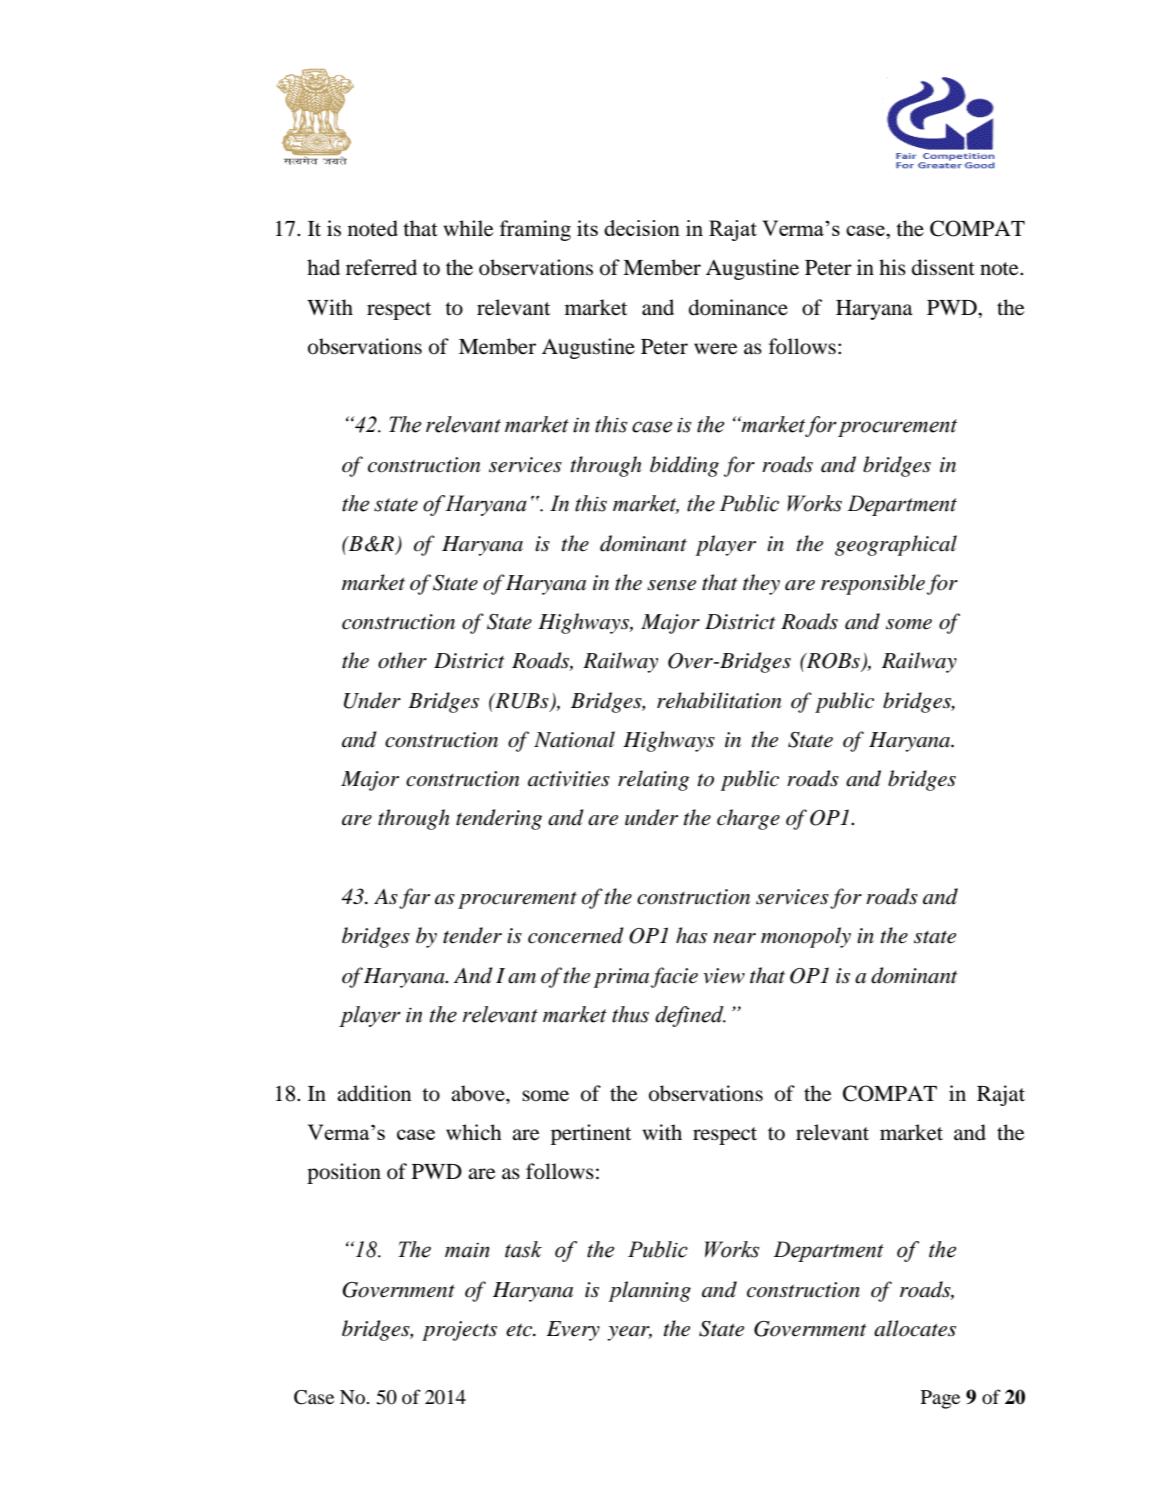 The image size is (1162, 1503). Describe the element at coordinates (459, 1331) in the document. I see `projects` at that location.
